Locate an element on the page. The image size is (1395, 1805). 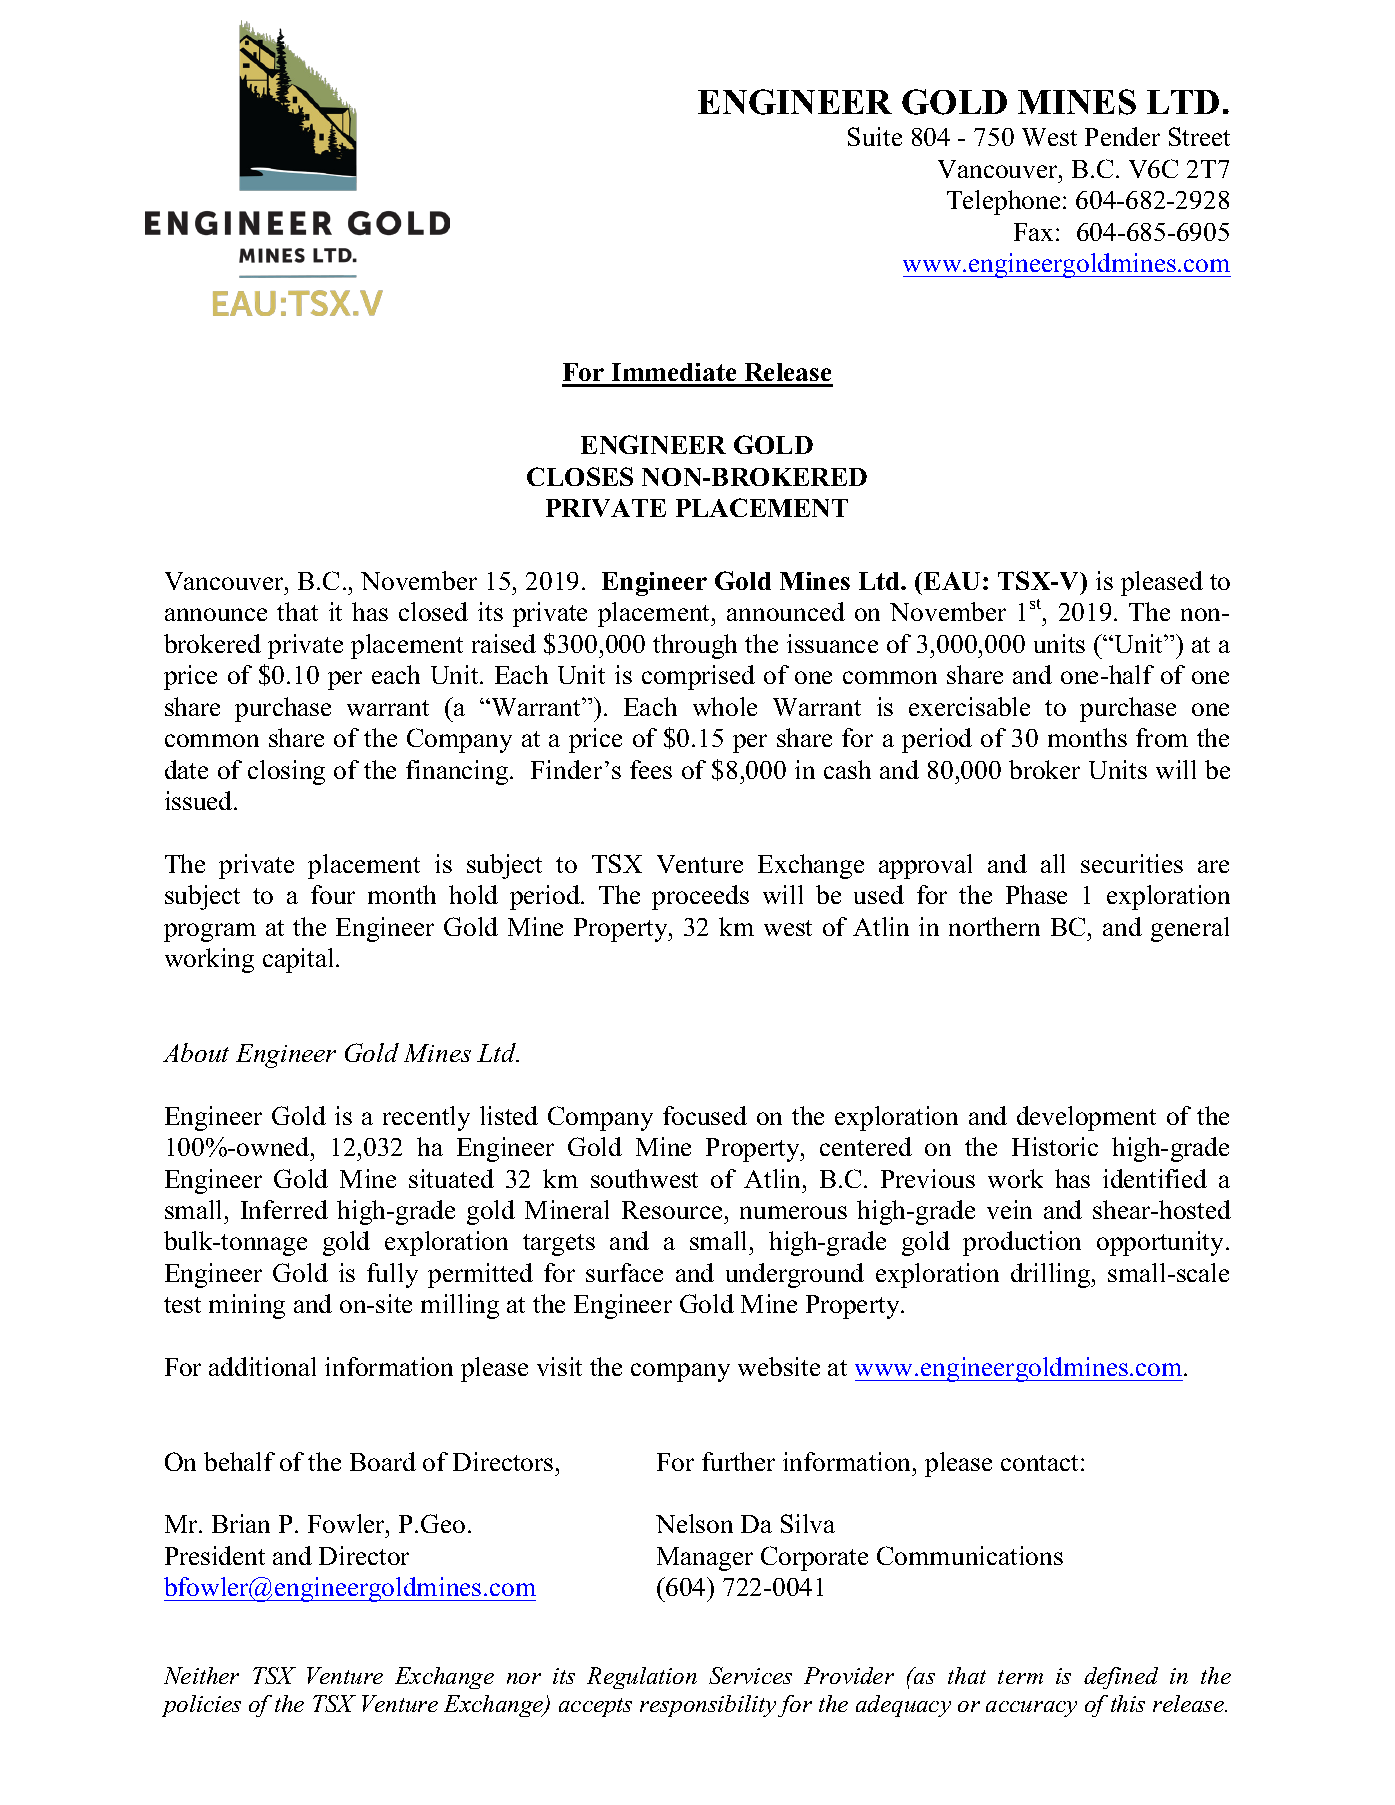
Suite is located at coordinates (875, 136).
